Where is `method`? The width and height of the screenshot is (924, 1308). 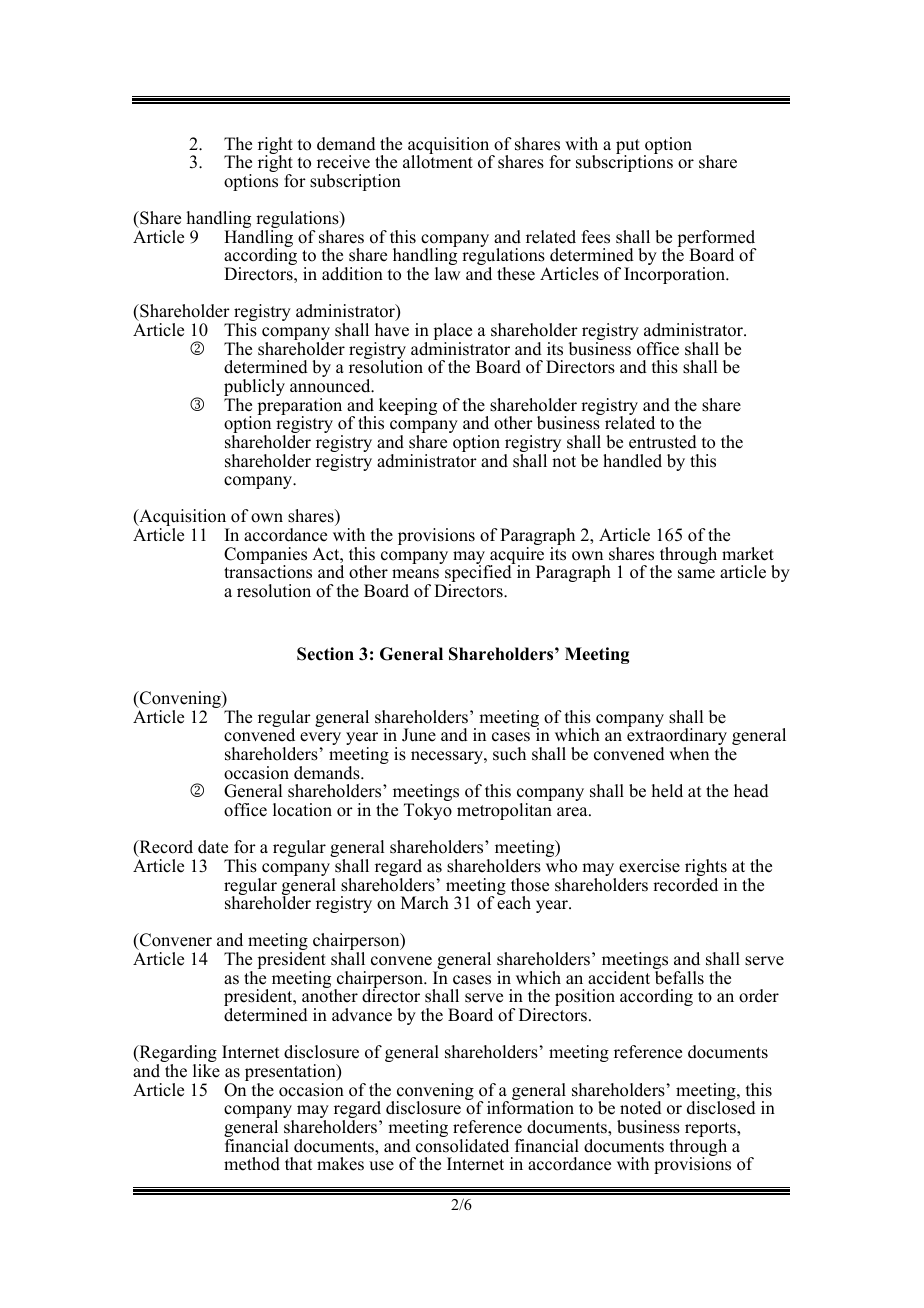
method is located at coordinates (252, 1164).
